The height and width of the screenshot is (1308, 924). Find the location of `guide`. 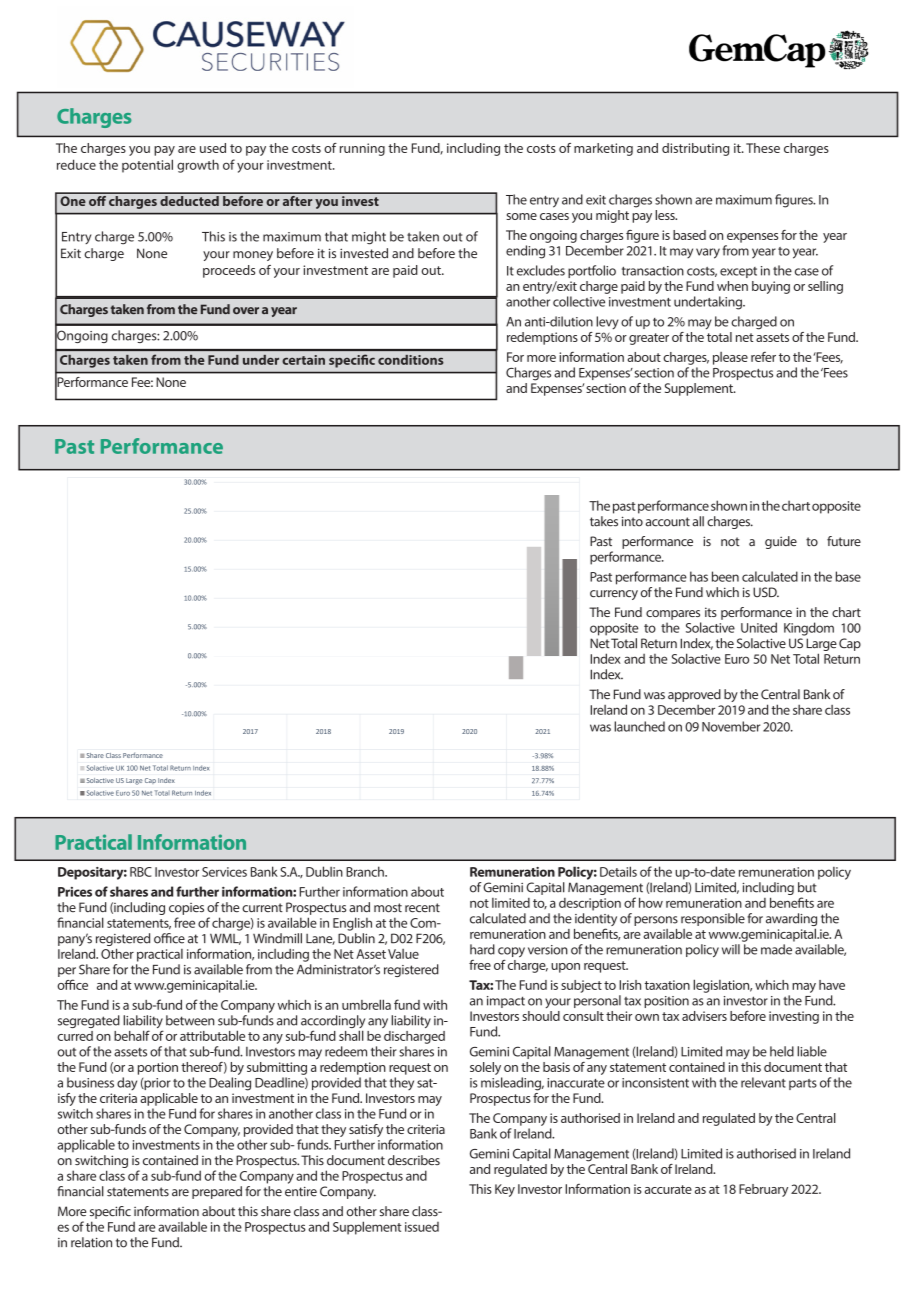

guide is located at coordinates (781, 542).
